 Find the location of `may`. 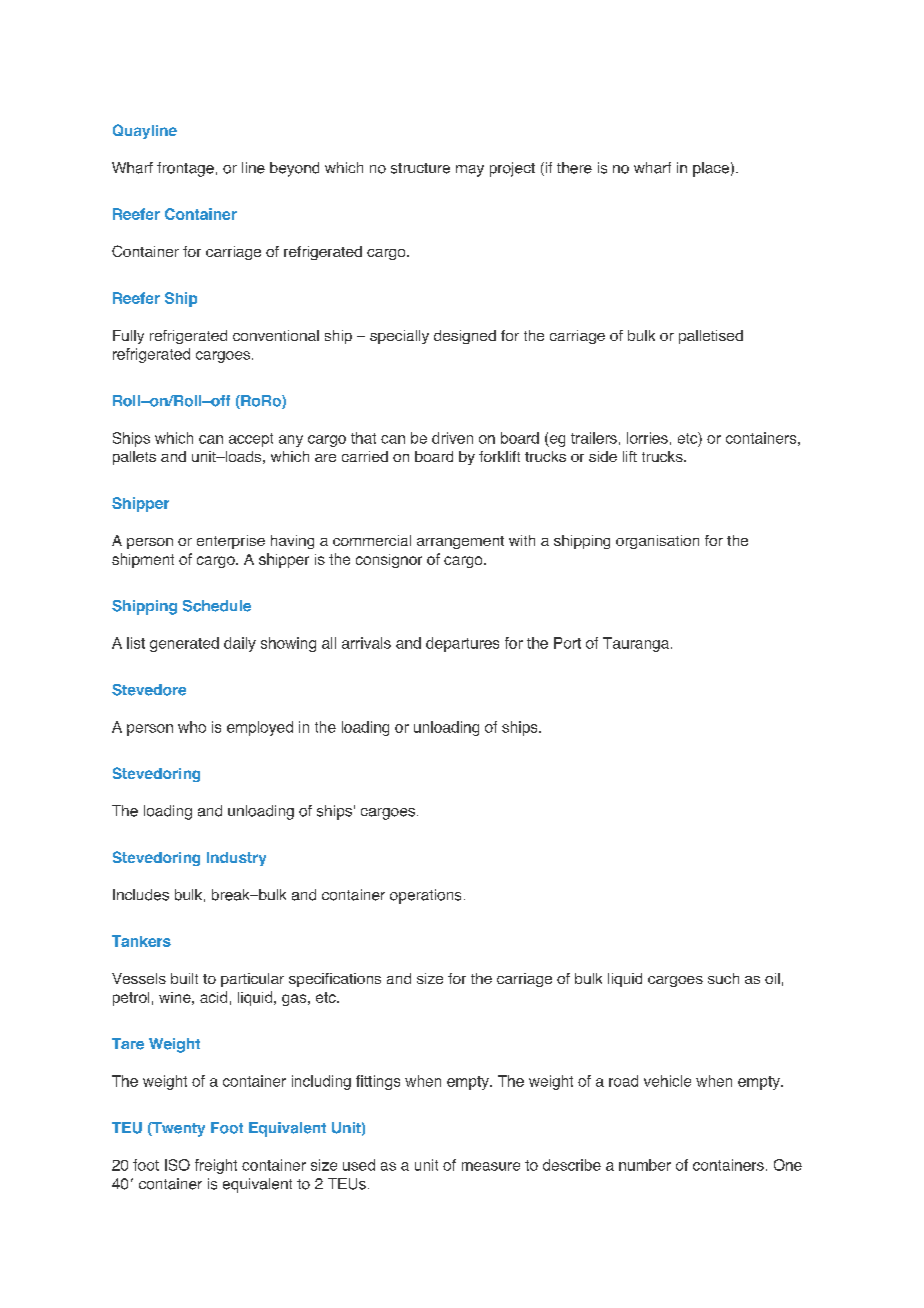

may is located at coordinates (470, 171).
